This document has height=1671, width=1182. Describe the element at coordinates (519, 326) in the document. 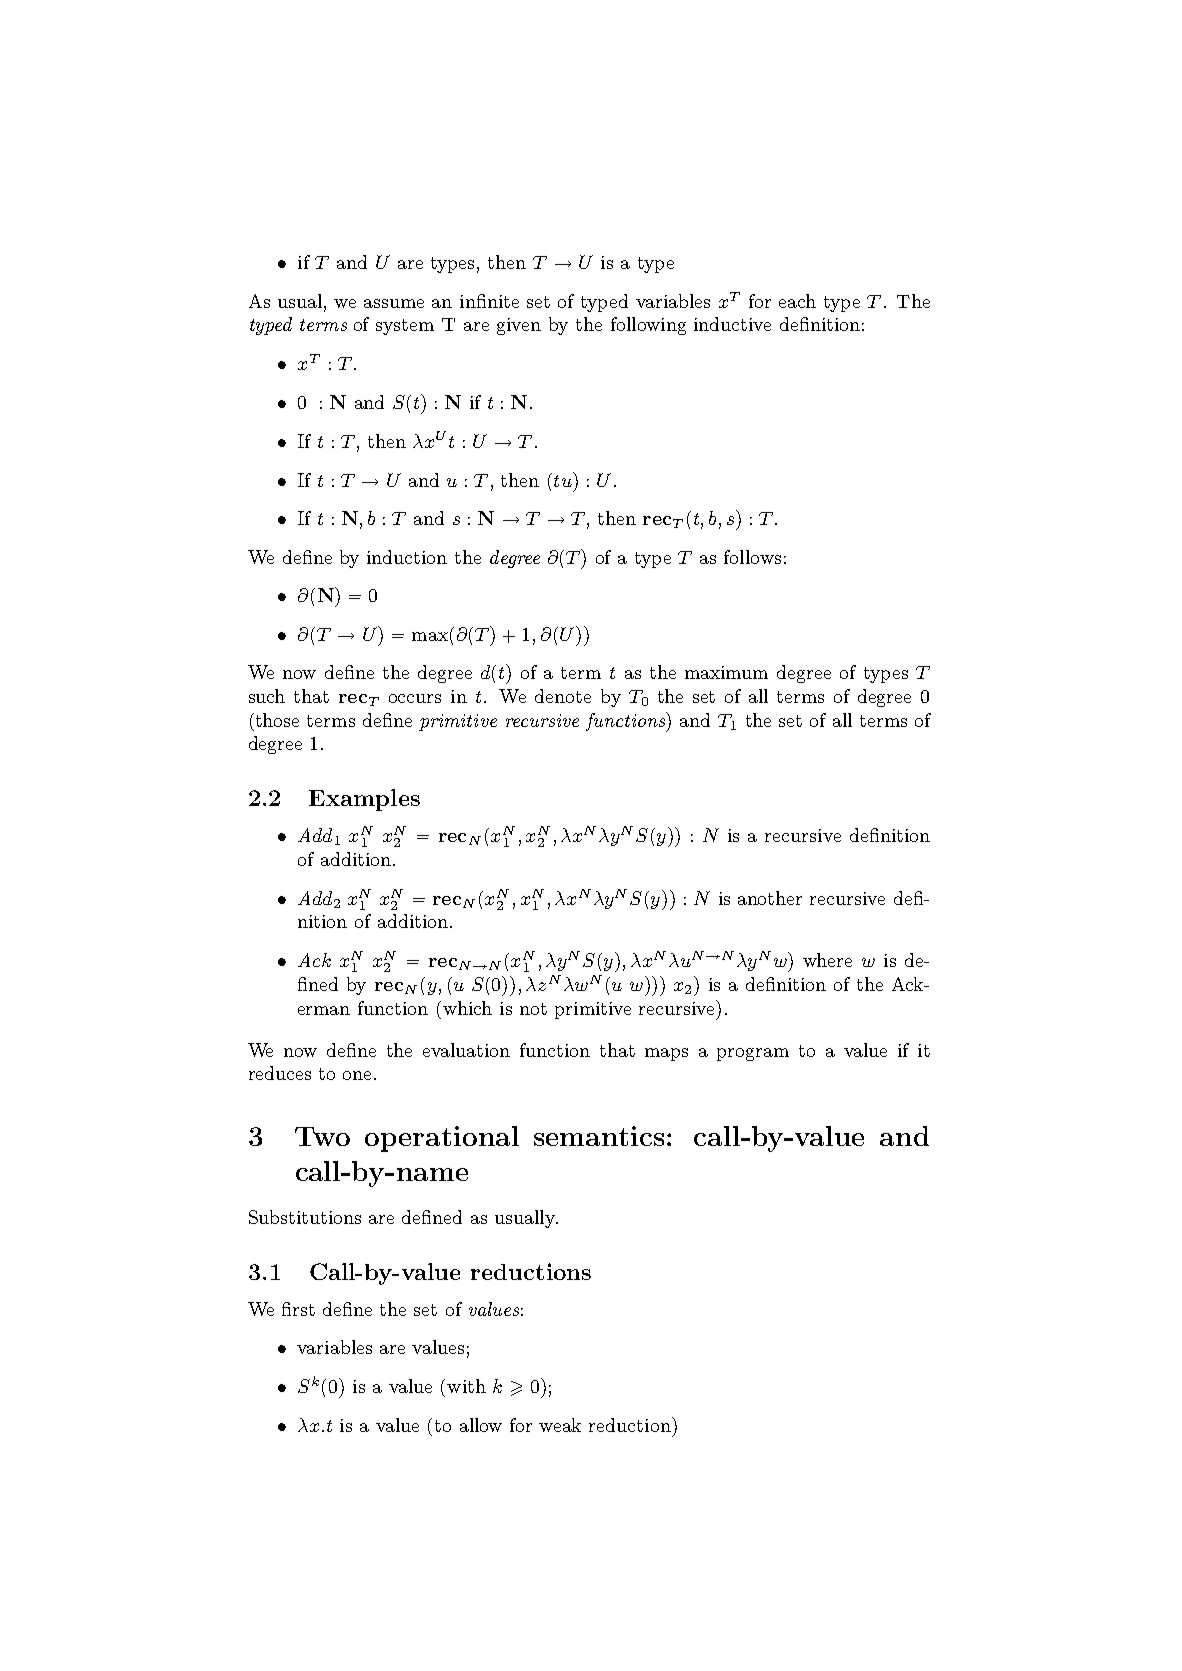

I see `given` at that location.
